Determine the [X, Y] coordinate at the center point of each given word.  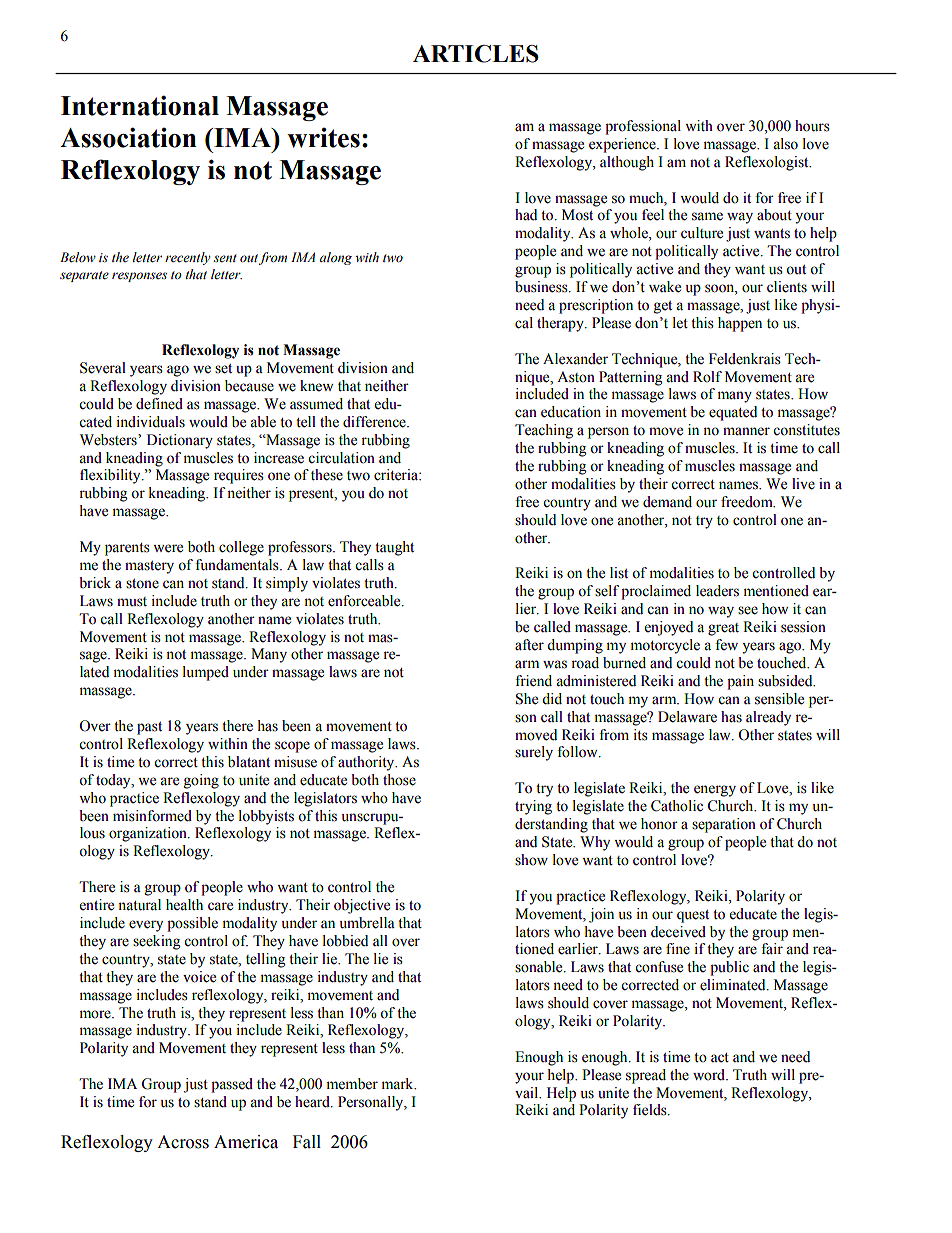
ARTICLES [476, 54]
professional [643, 127]
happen [740, 324]
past [149, 728]
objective [362, 906]
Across [183, 1142]
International [140, 105]
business [542, 287]
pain [740, 682]
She [527, 699]
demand [667, 502]
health [184, 905]
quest [693, 916]
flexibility [111, 476]
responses [139, 277]
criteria [397, 475]
